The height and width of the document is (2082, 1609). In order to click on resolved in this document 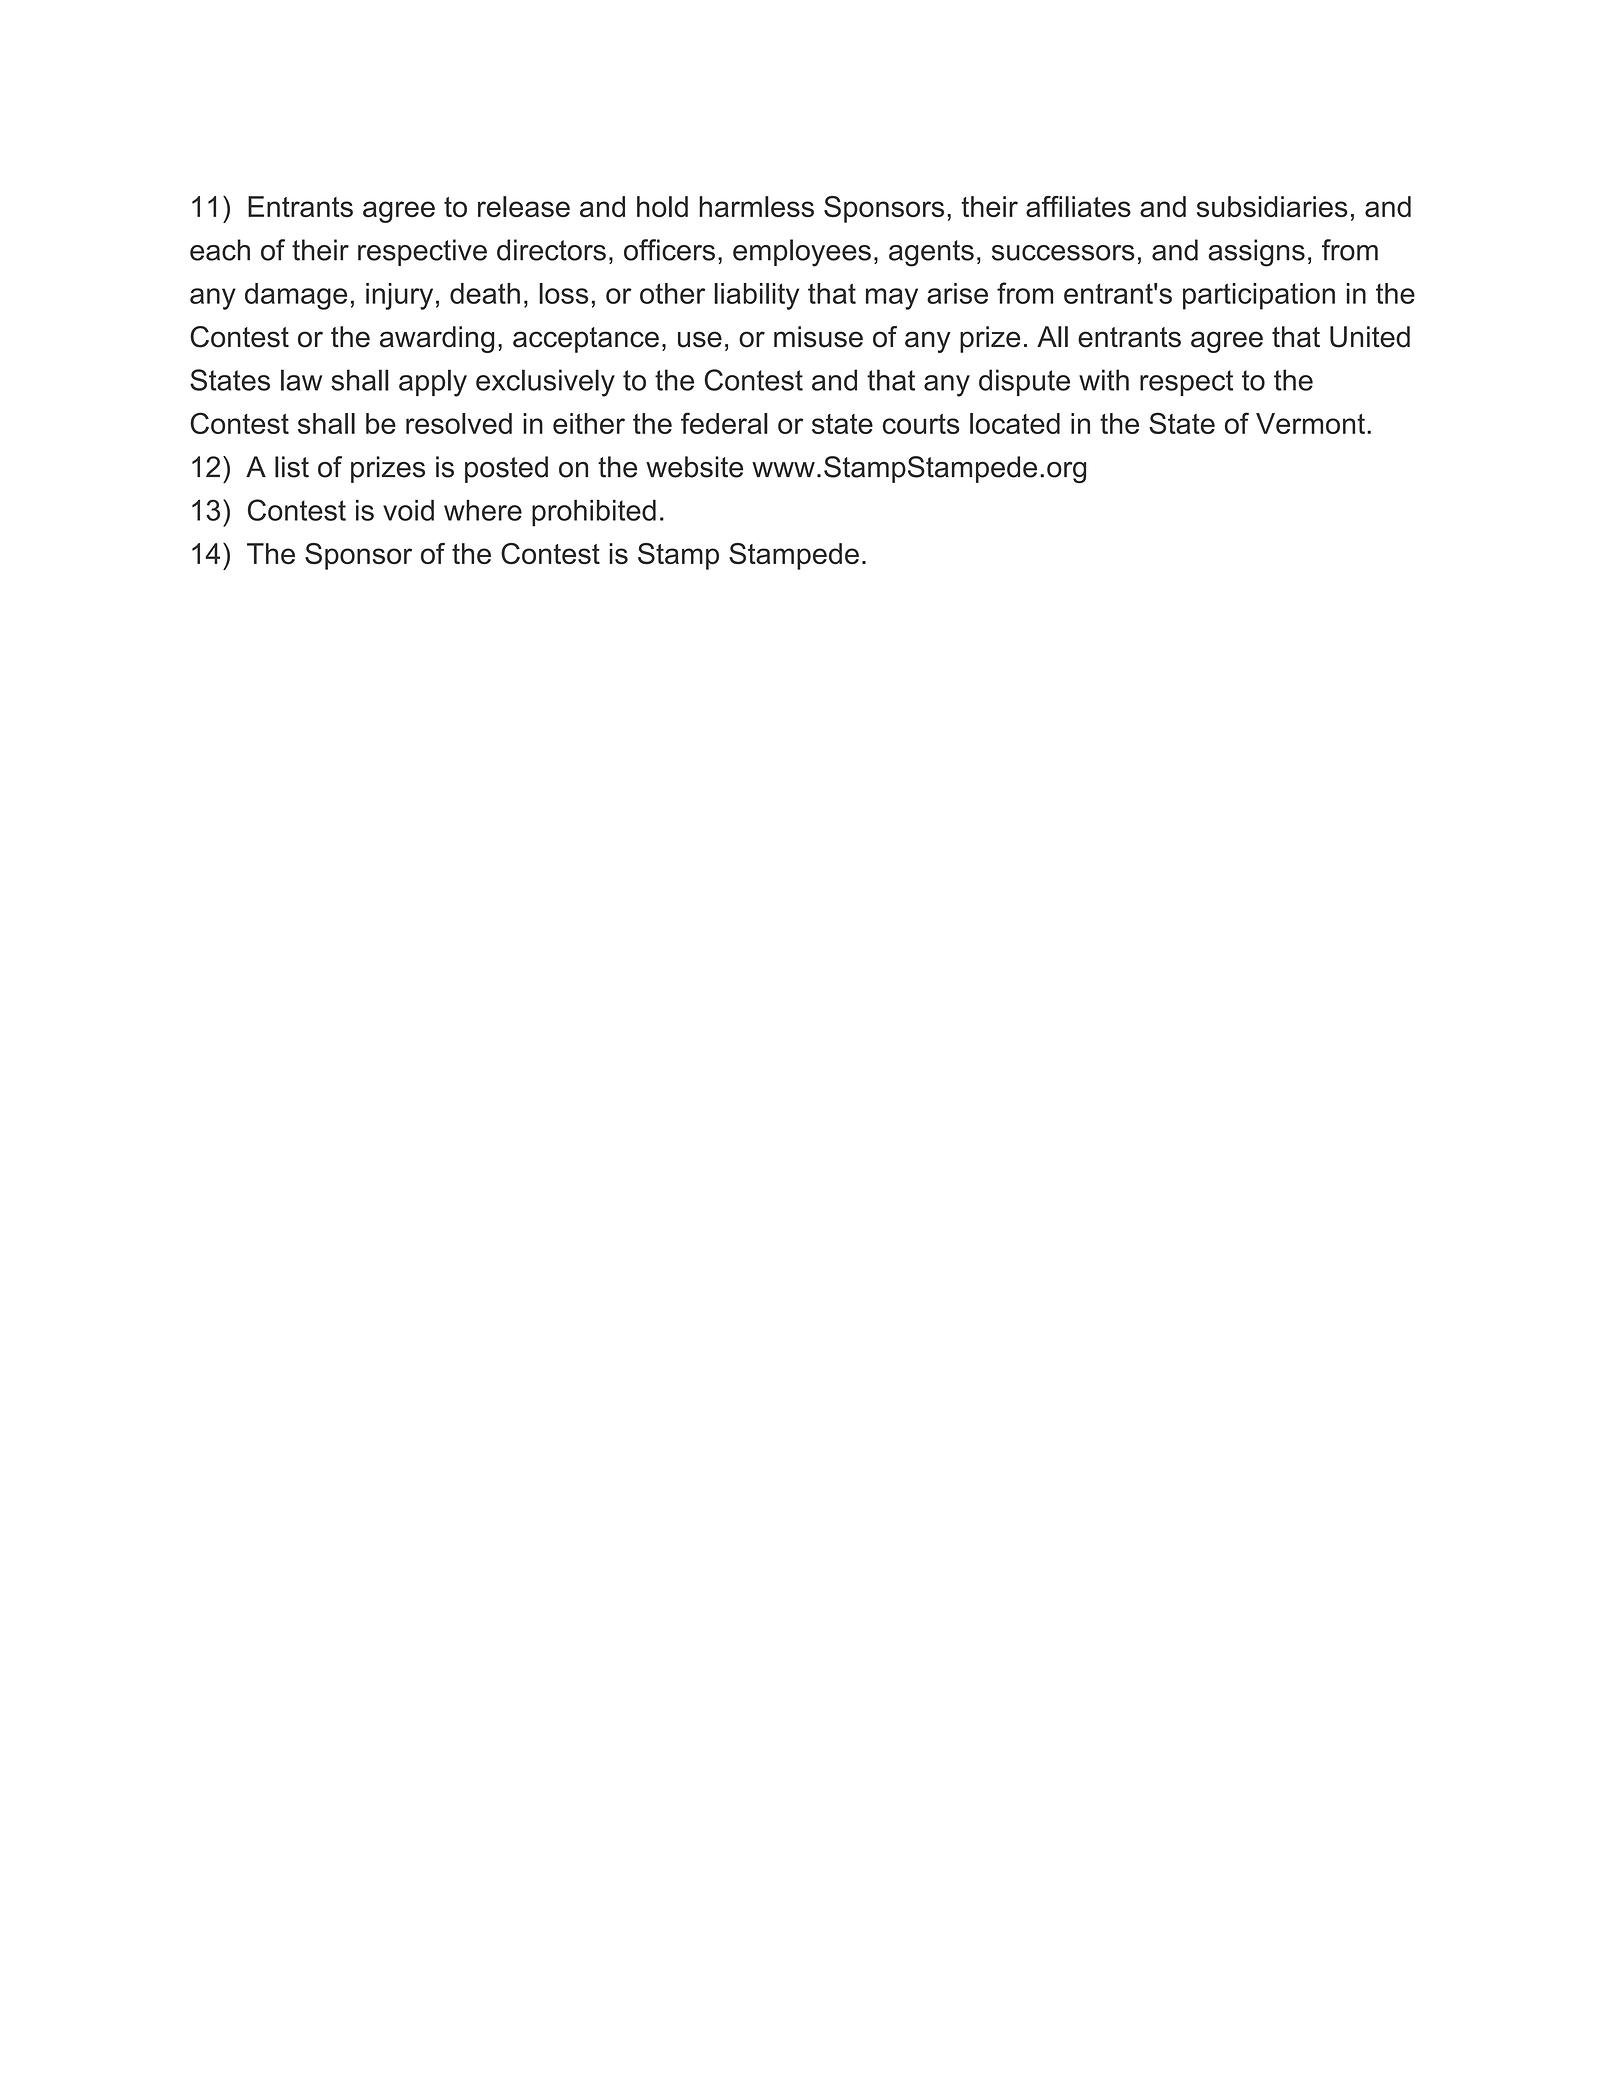, I will do `click(459, 423)`.
